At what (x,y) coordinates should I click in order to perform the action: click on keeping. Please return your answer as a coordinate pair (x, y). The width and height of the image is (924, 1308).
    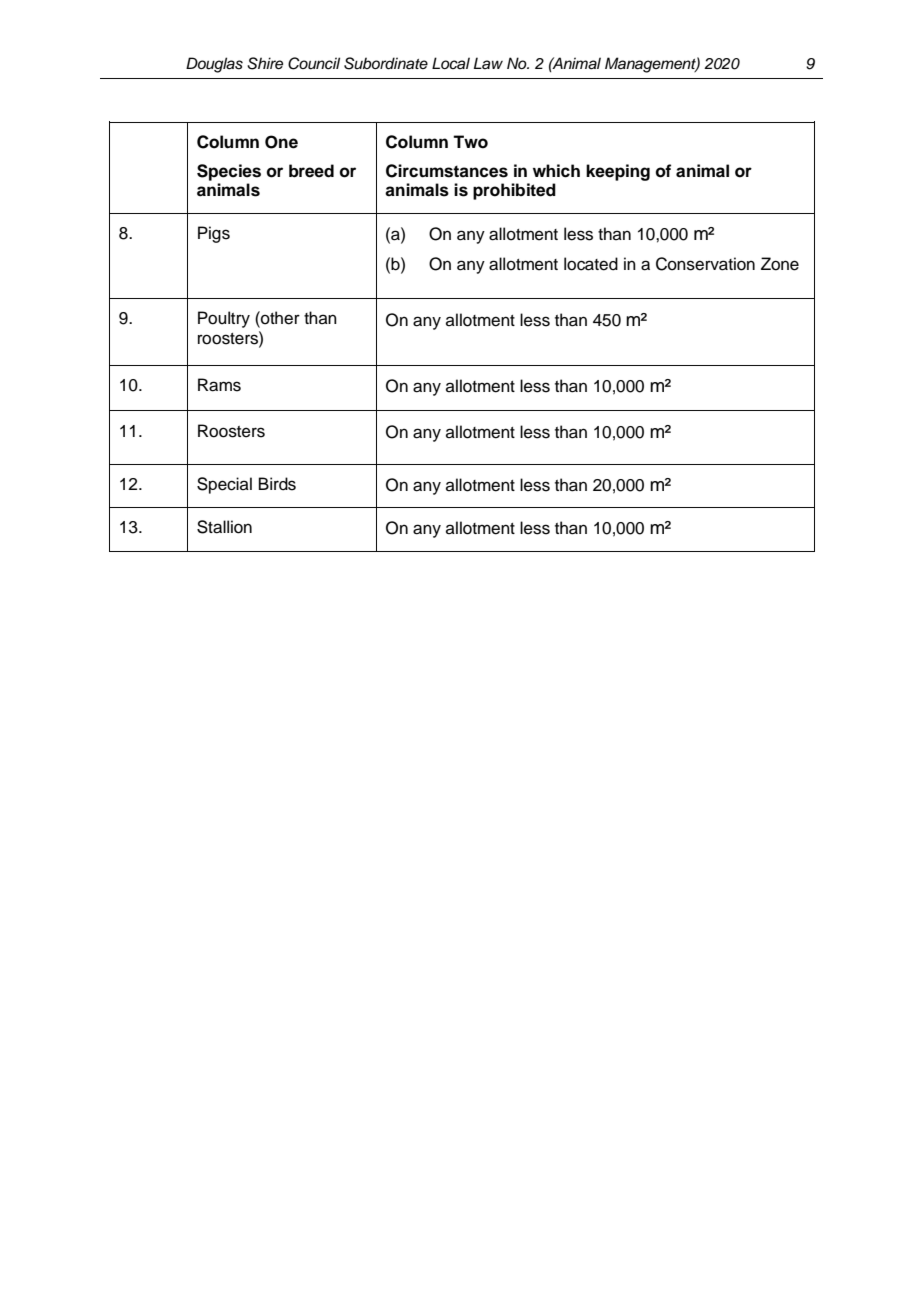
    Looking at the image, I should click on (618, 172).
